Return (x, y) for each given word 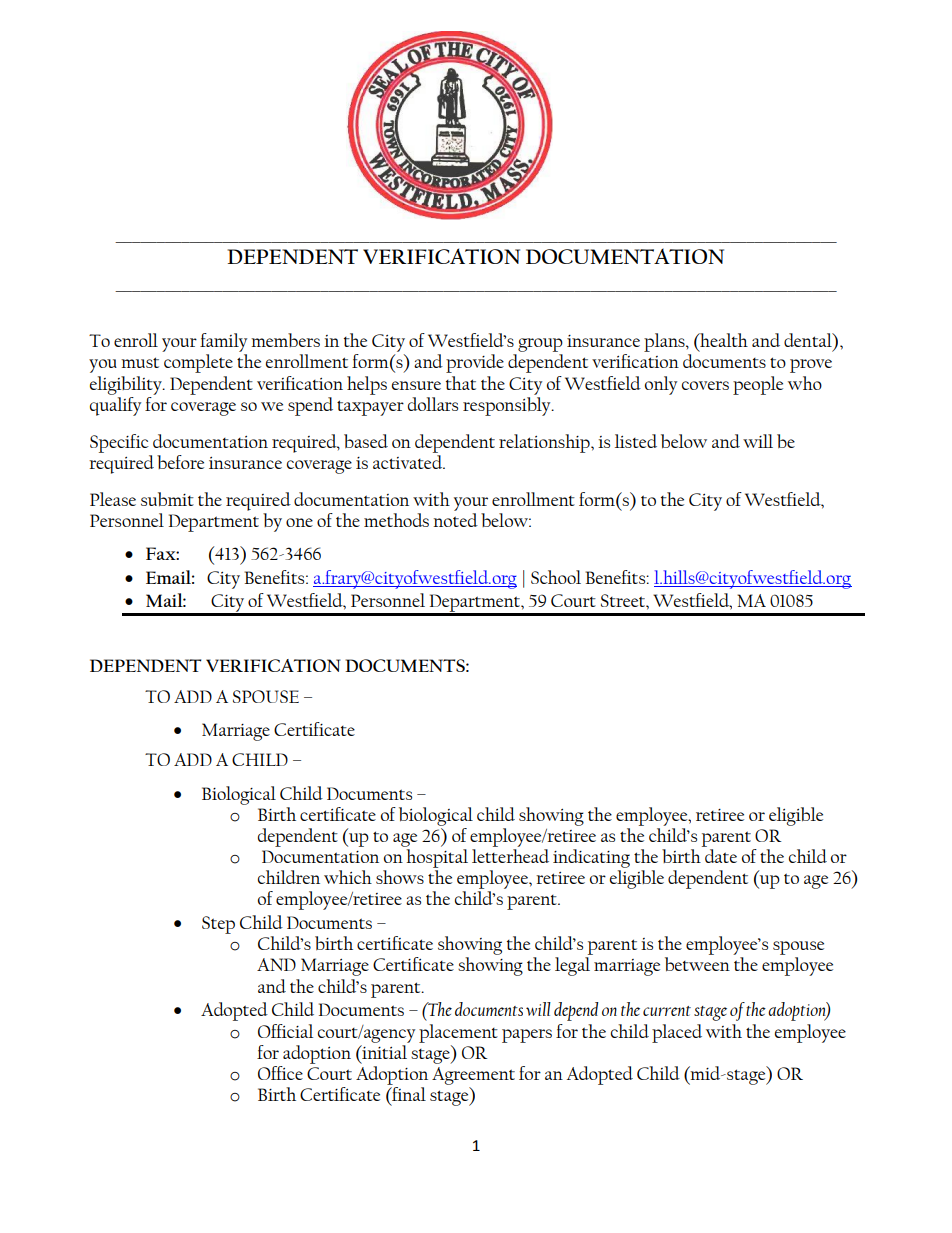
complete (198, 363)
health (723, 340)
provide (475, 363)
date (721, 856)
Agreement (473, 1076)
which (348, 877)
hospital (437, 858)
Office (280, 1073)
